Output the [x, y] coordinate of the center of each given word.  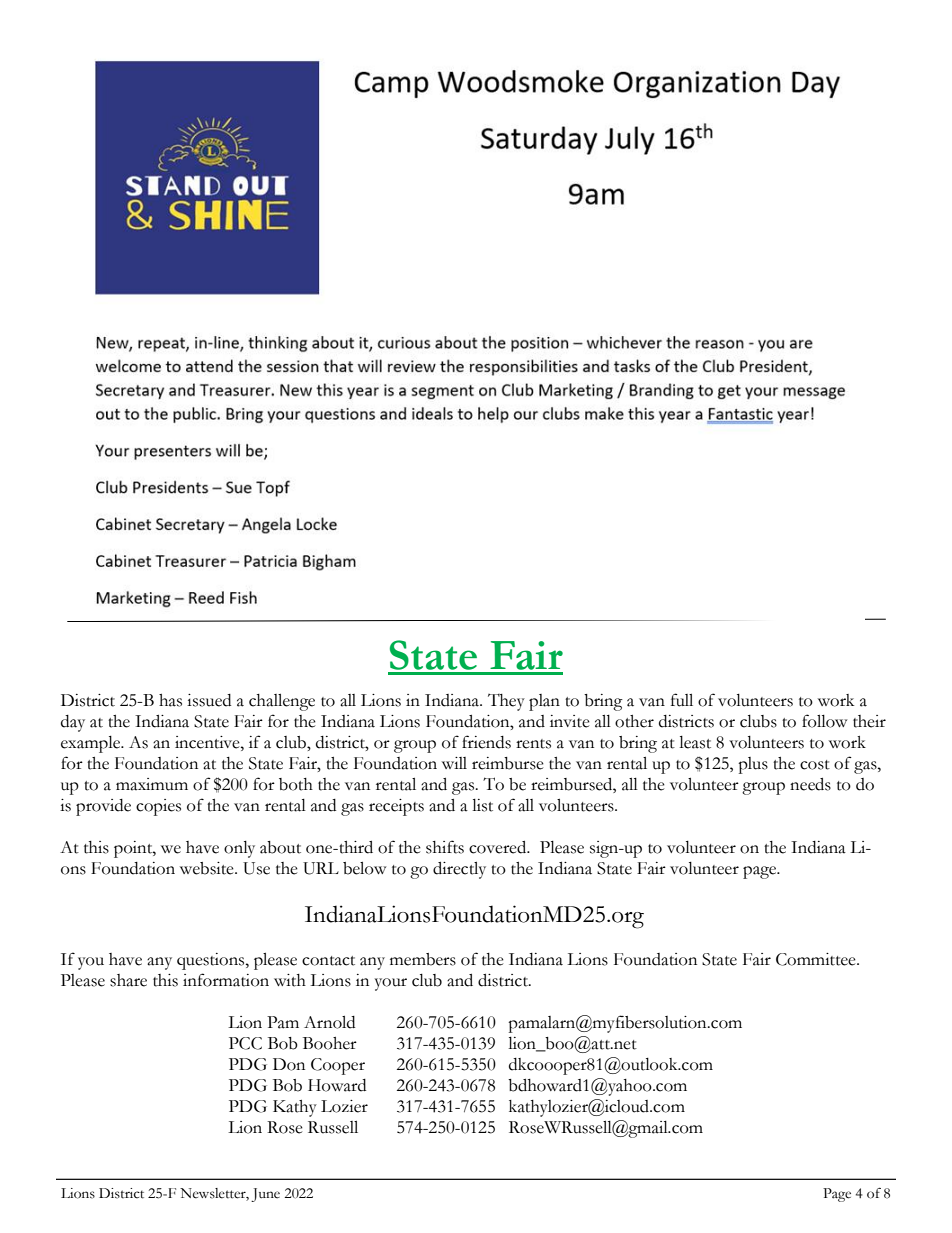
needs [810, 784]
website [208, 868]
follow [824, 721]
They [506, 702]
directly [459, 870]
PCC [245, 1043]
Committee [817, 959]
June [265, 1195]
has [170, 700]
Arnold [329, 1022]
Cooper [338, 1066]
